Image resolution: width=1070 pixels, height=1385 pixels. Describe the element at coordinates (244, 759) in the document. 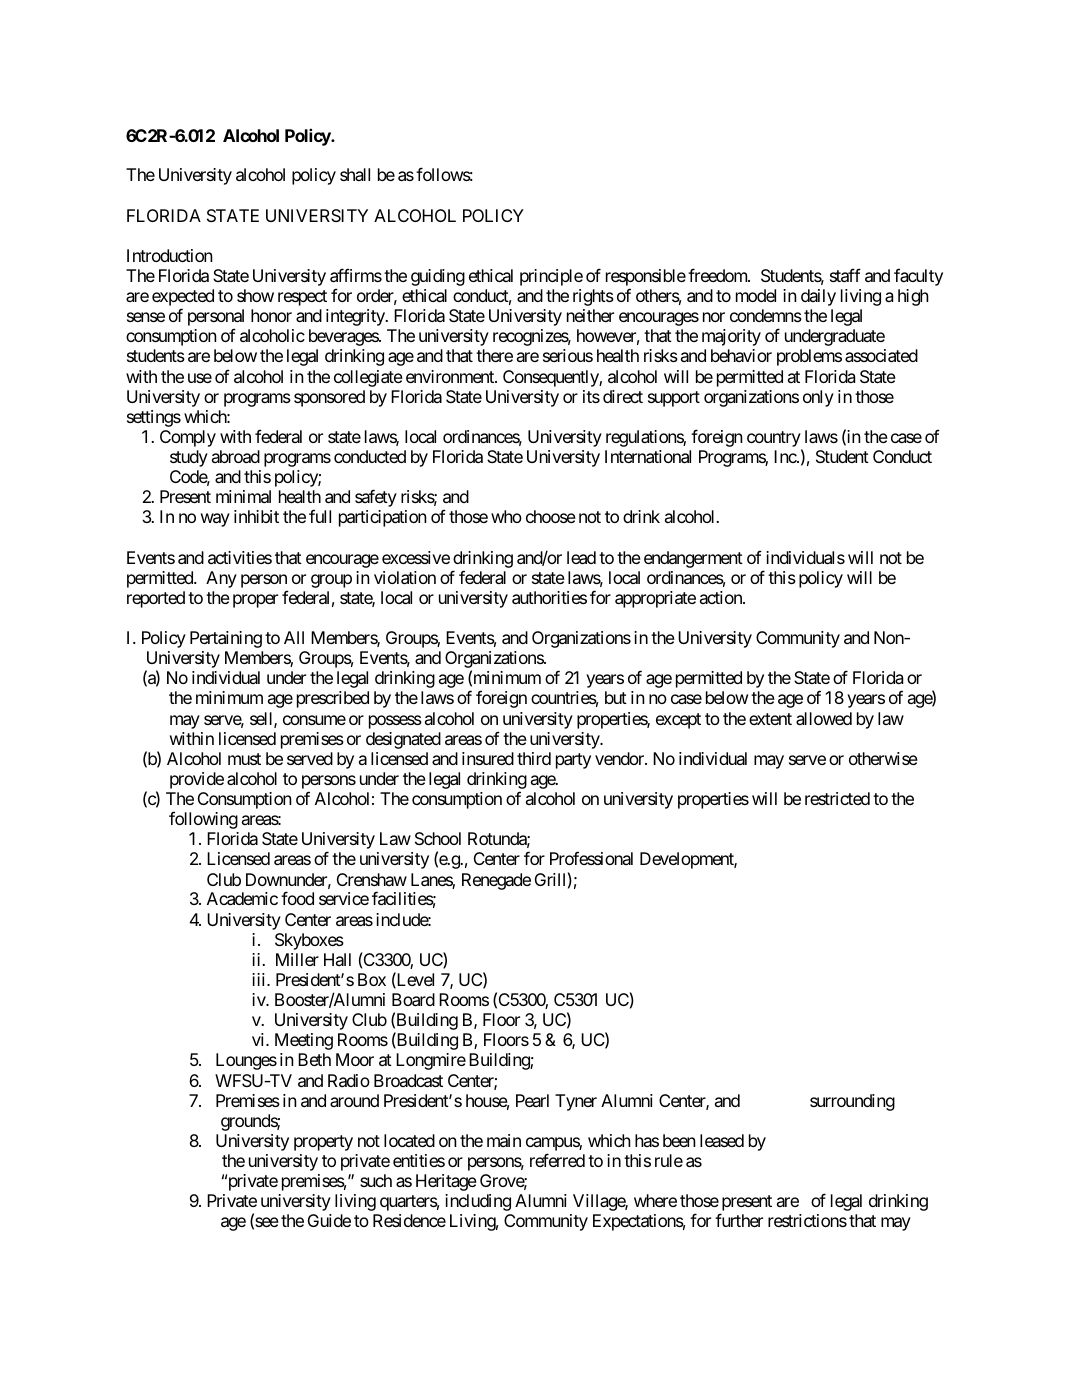

I see `must` at that location.
